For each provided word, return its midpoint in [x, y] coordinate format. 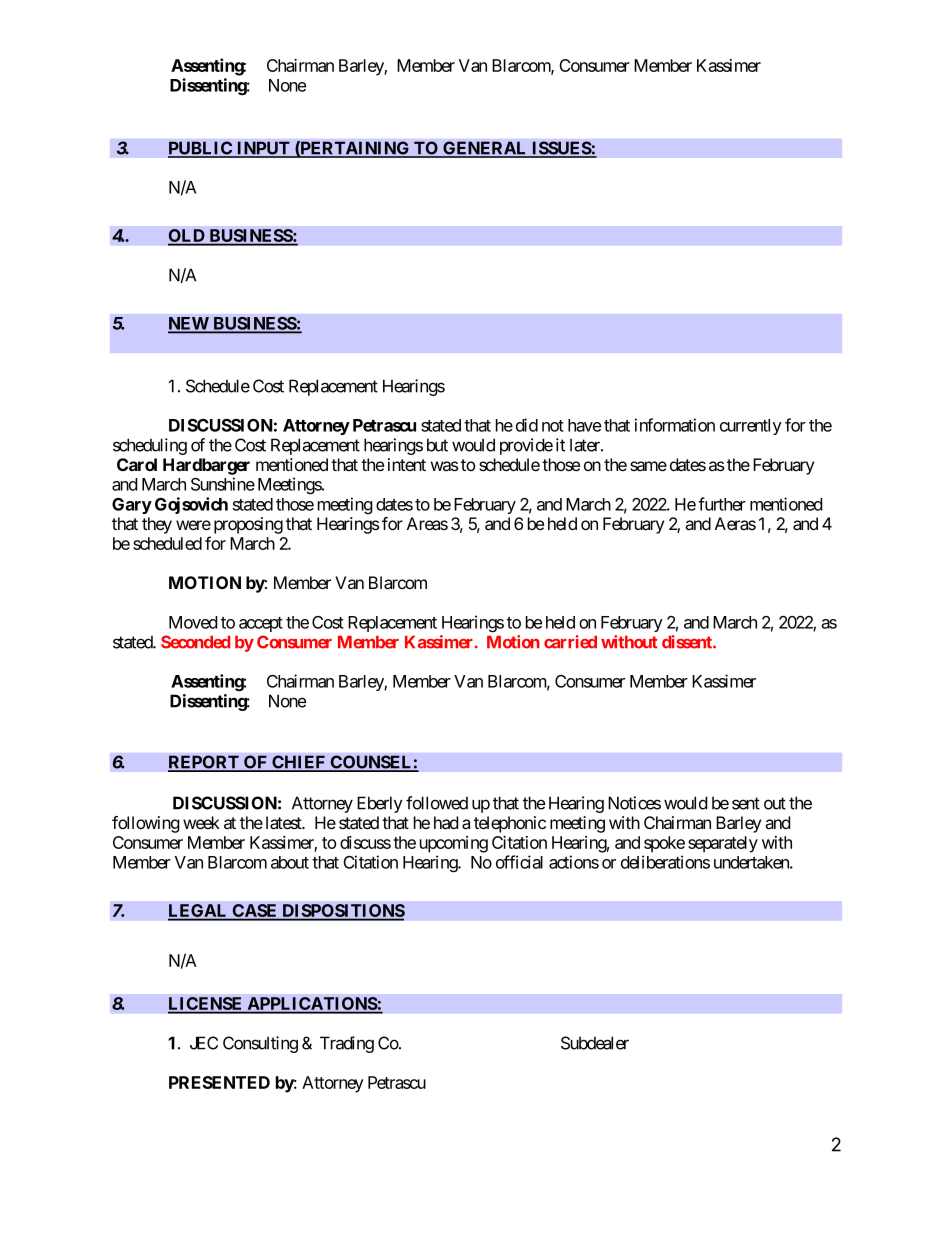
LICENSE [206, 1005]
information [675, 425]
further [722, 504]
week [201, 822]
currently [751, 427]
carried [570, 642]
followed [437, 803]
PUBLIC [201, 149]
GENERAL [485, 149]
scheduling [150, 446]
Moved [193, 622]
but [437, 445]
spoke [664, 844]
